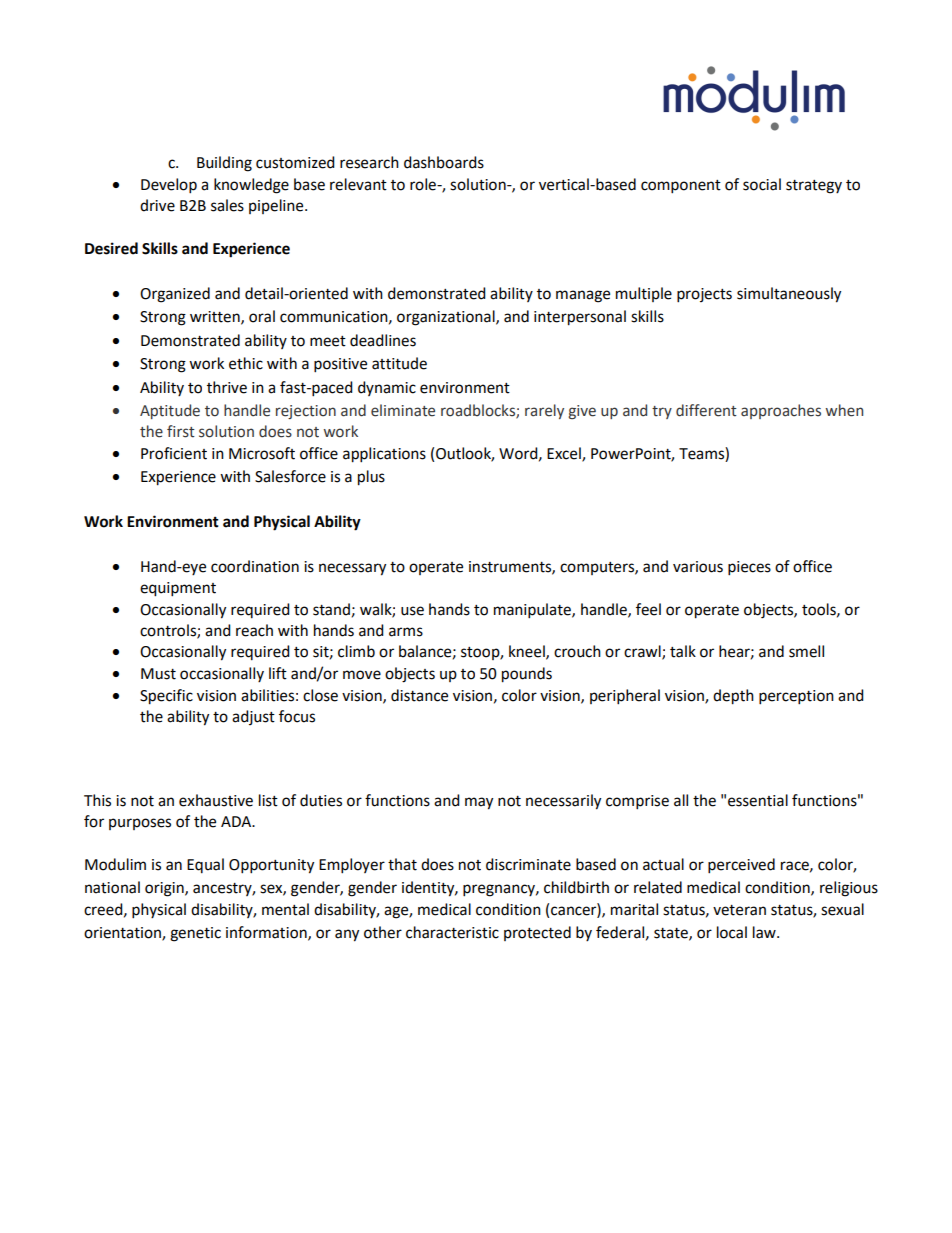 Image resolution: width=952 pixels, height=1233 pixels. What do you see at coordinates (181, 431) in the screenshot?
I see `first` at bounding box center [181, 431].
